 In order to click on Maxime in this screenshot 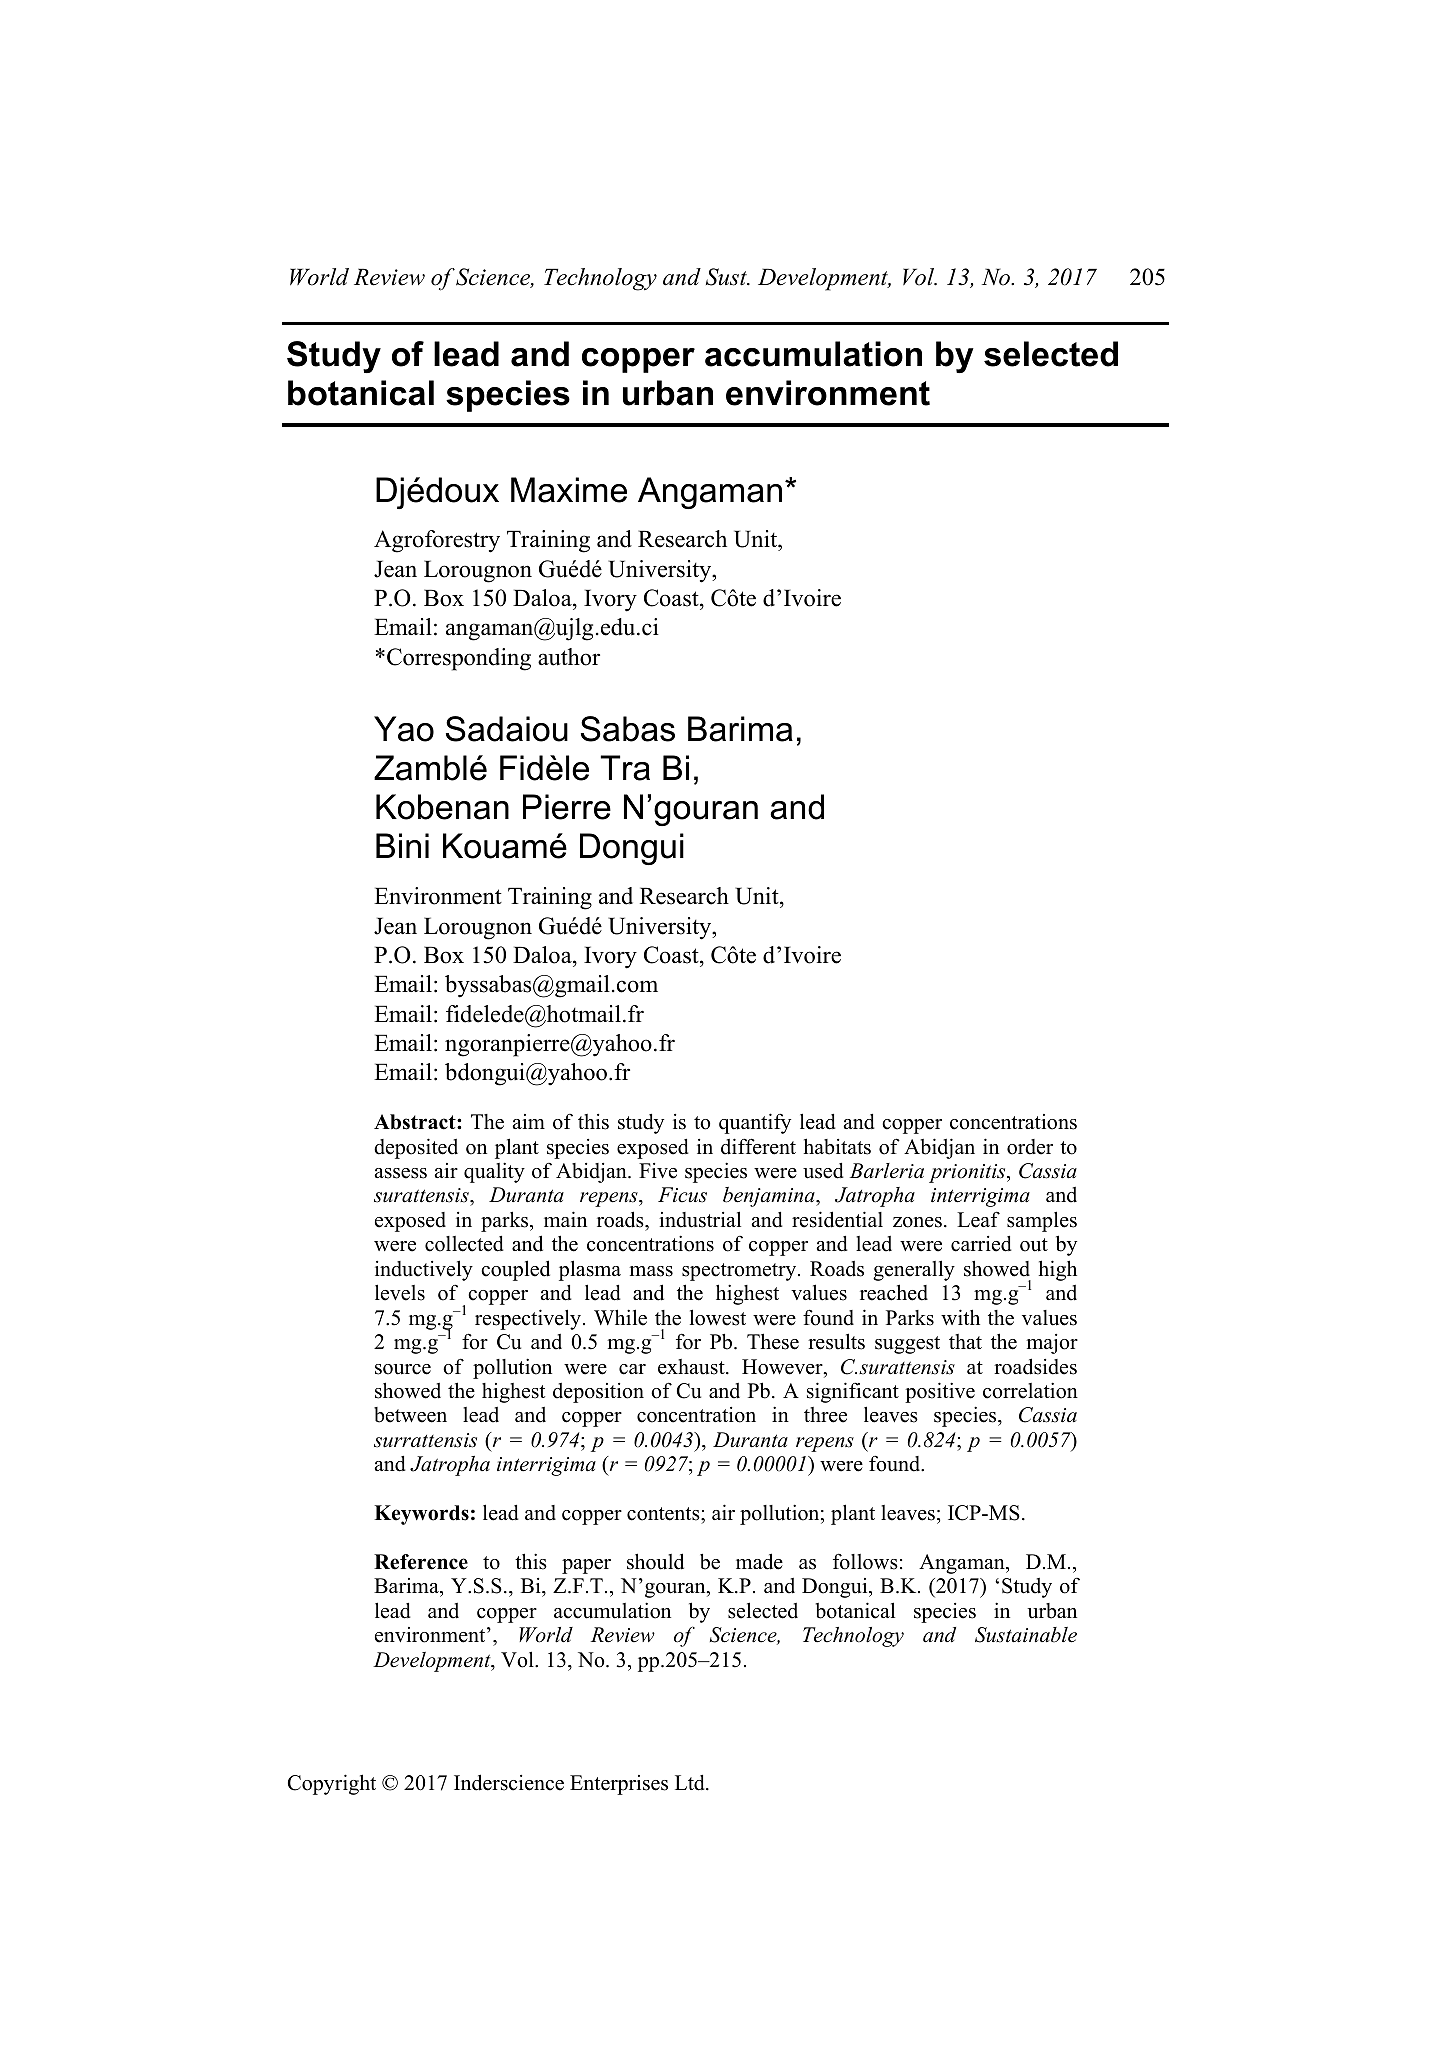, I will do `click(569, 490)`.
